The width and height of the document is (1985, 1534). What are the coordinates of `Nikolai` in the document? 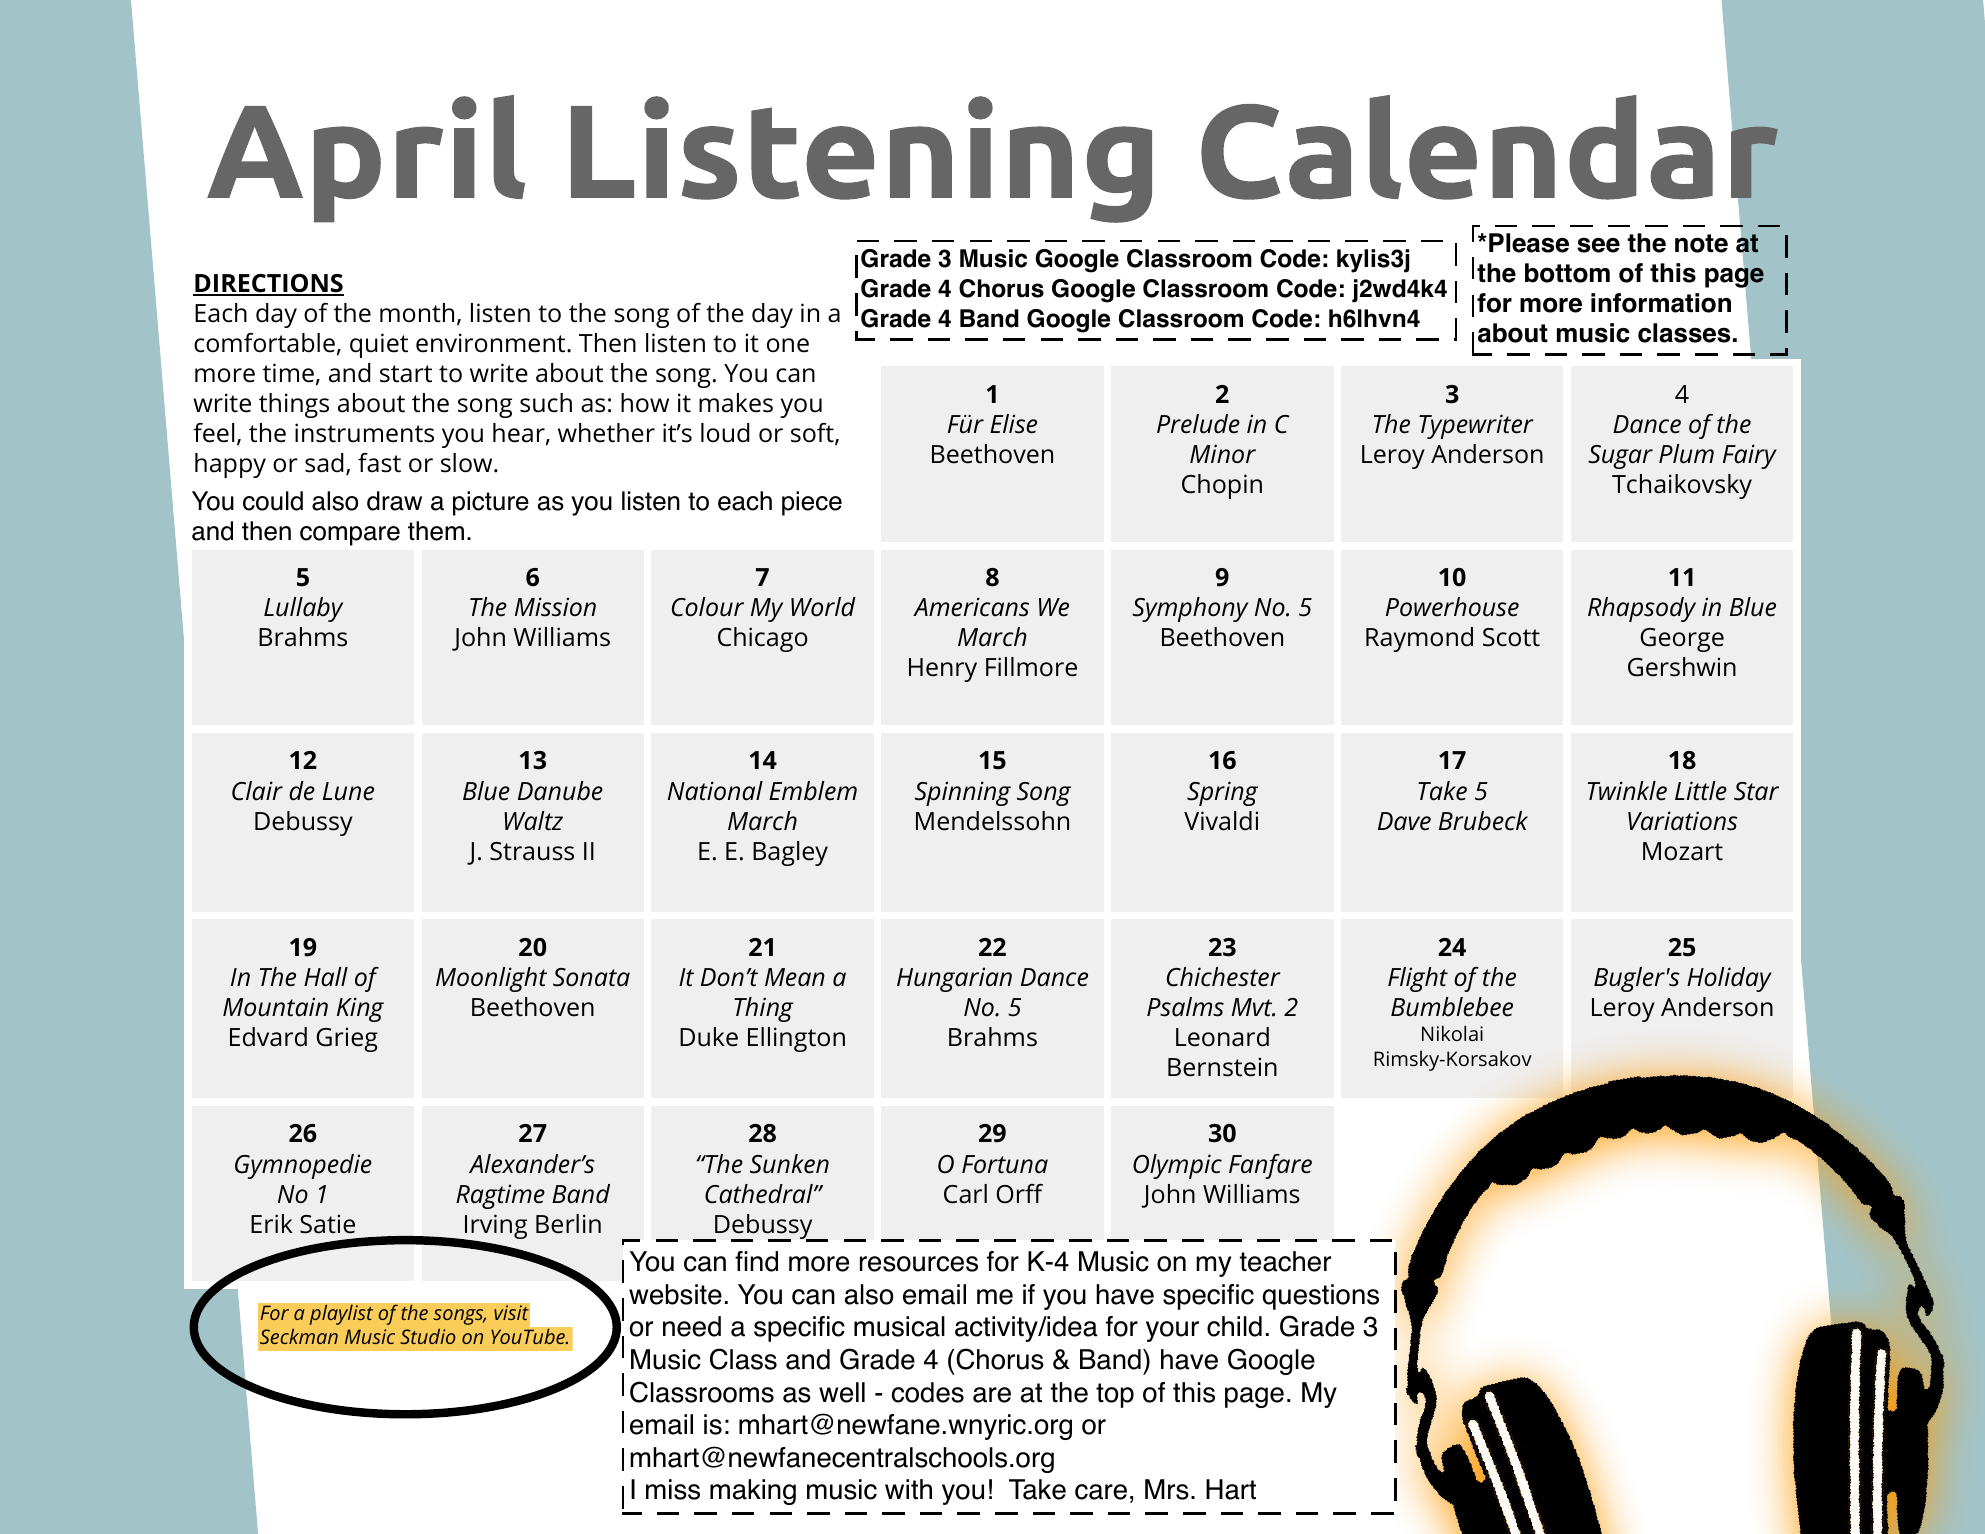 It's located at (1452, 1033).
